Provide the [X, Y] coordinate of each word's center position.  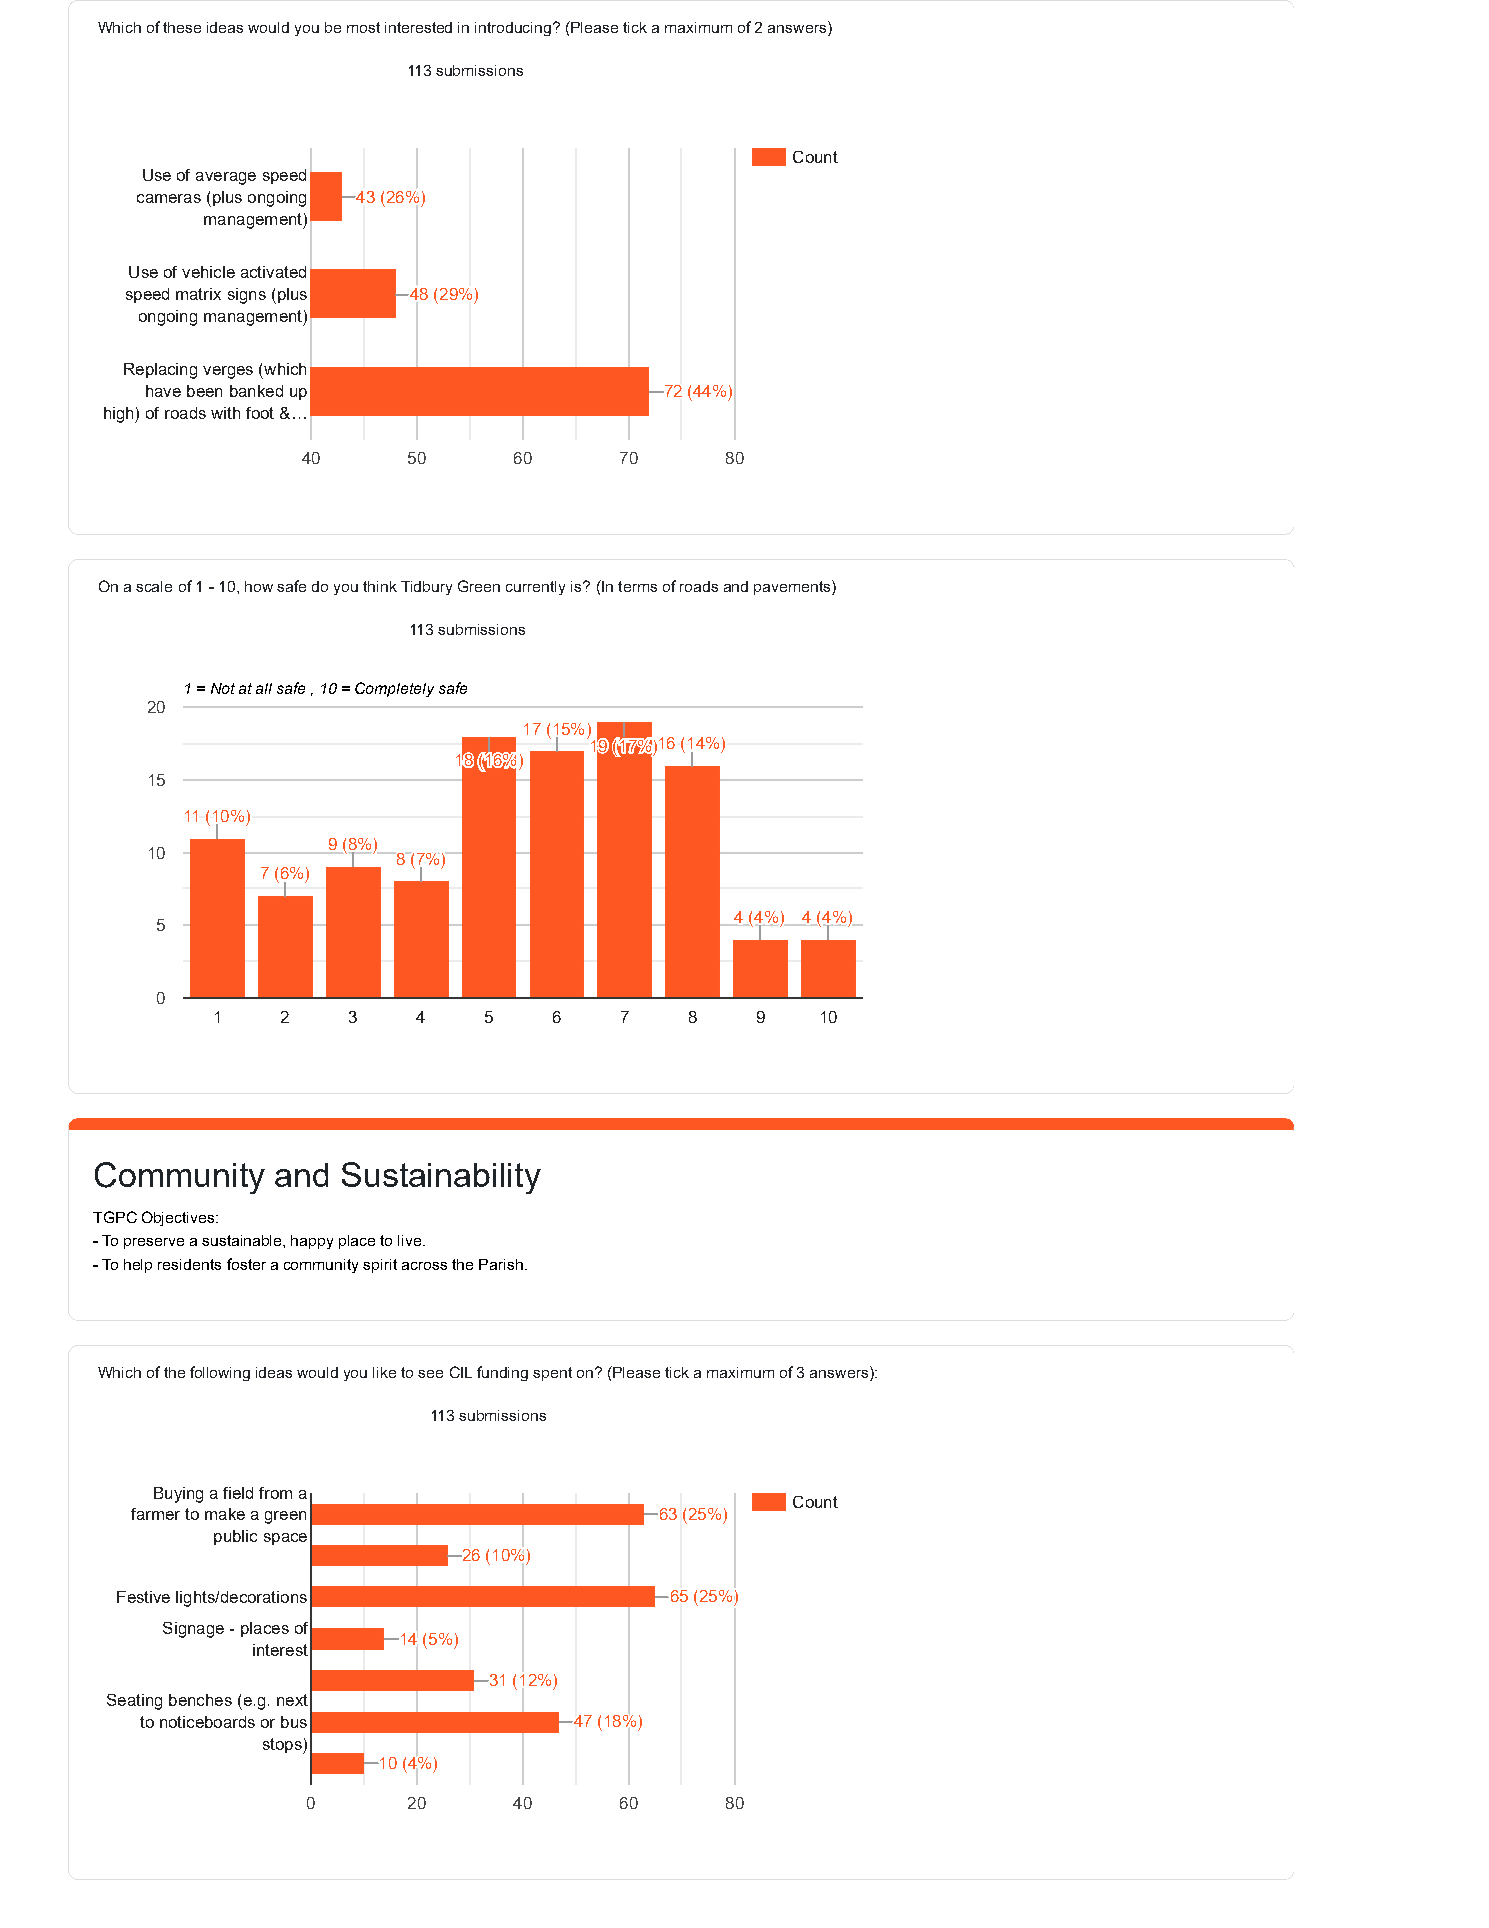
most [363, 27]
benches [200, 1700]
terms [637, 586]
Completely [394, 689]
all [264, 688]
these [182, 27]
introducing [514, 29]
